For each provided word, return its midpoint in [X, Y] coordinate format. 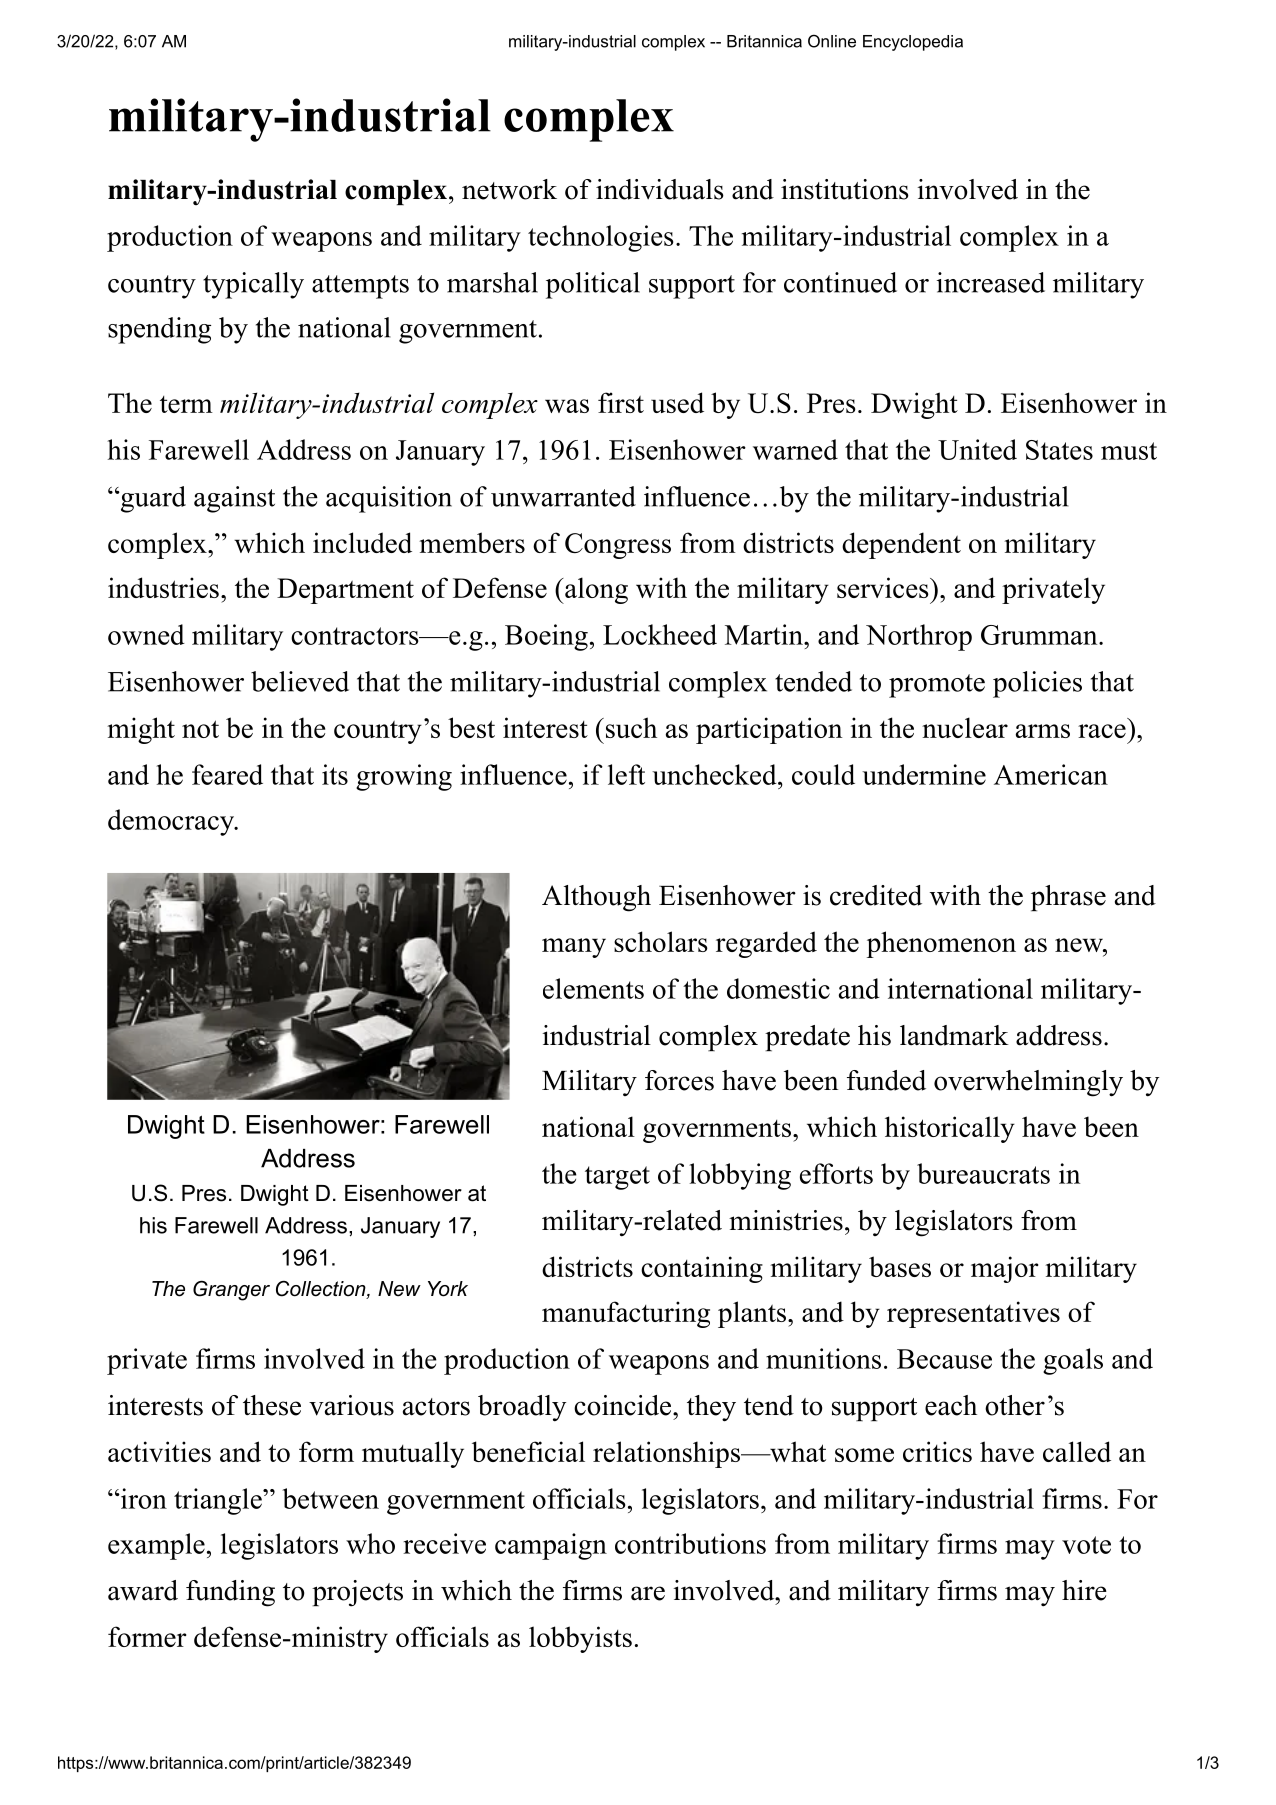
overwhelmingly [1028, 1083]
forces [679, 1080]
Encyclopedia [913, 43]
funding [230, 1593]
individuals [660, 189]
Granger [231, 1290]
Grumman [1040, 635]
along [595, 590]
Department [345, 591]
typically [253, 285]
